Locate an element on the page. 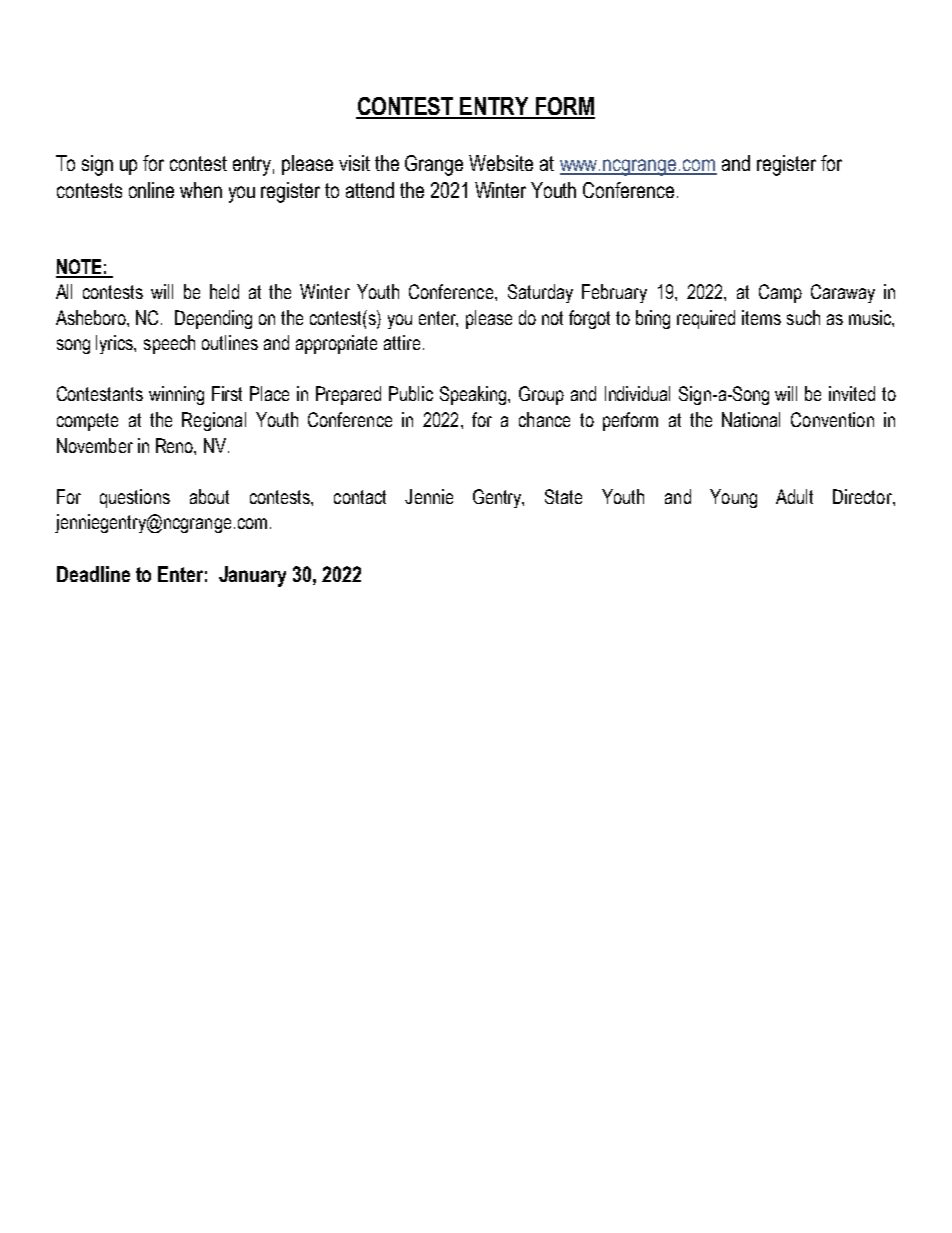 The image size is (952, 1233). speech is located at coordinates (169, 344).
